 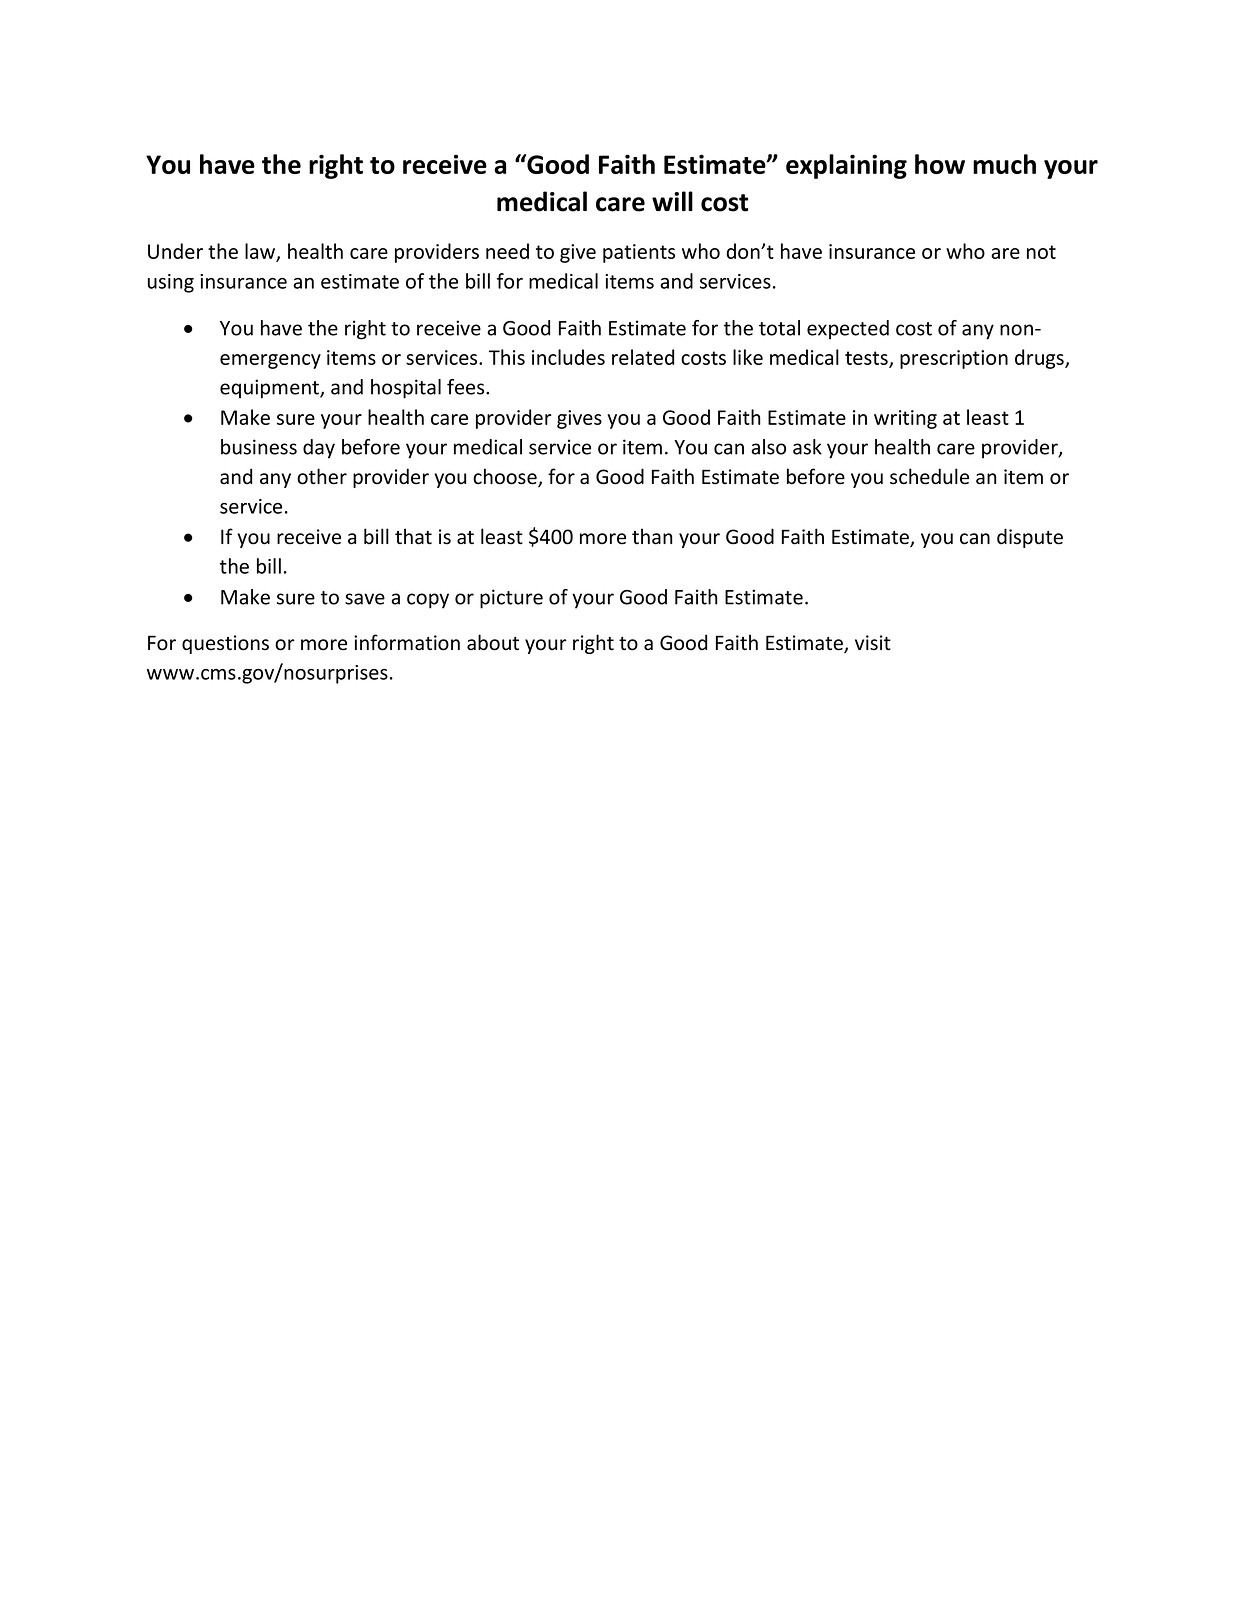 What do you see at coordinates (940, 164) in the screenshot?
I see `how` at bounding box center [940, 164].
